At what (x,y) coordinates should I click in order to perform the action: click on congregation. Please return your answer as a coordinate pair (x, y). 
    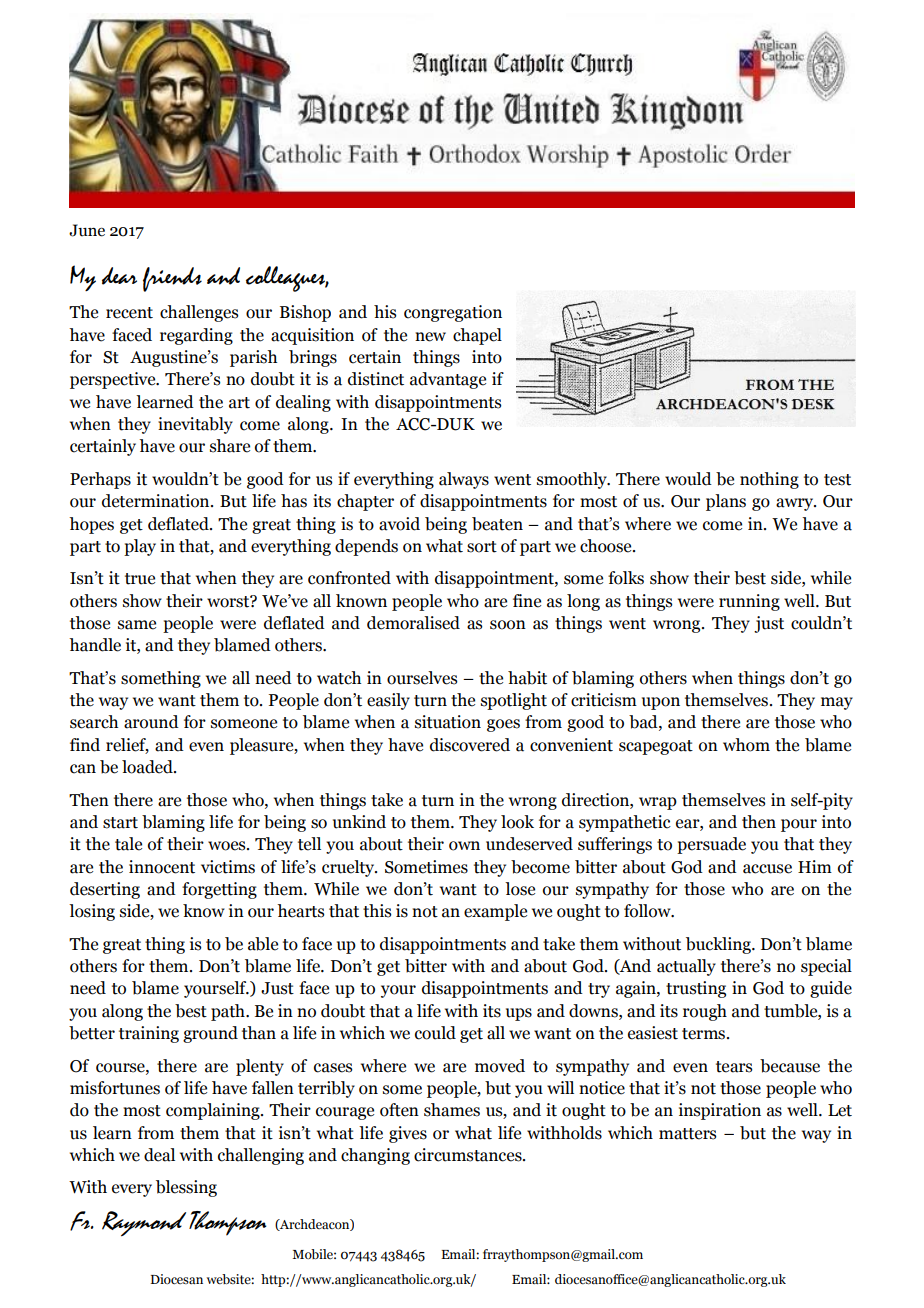
    Looking at the image, I should click on (453, 313).
